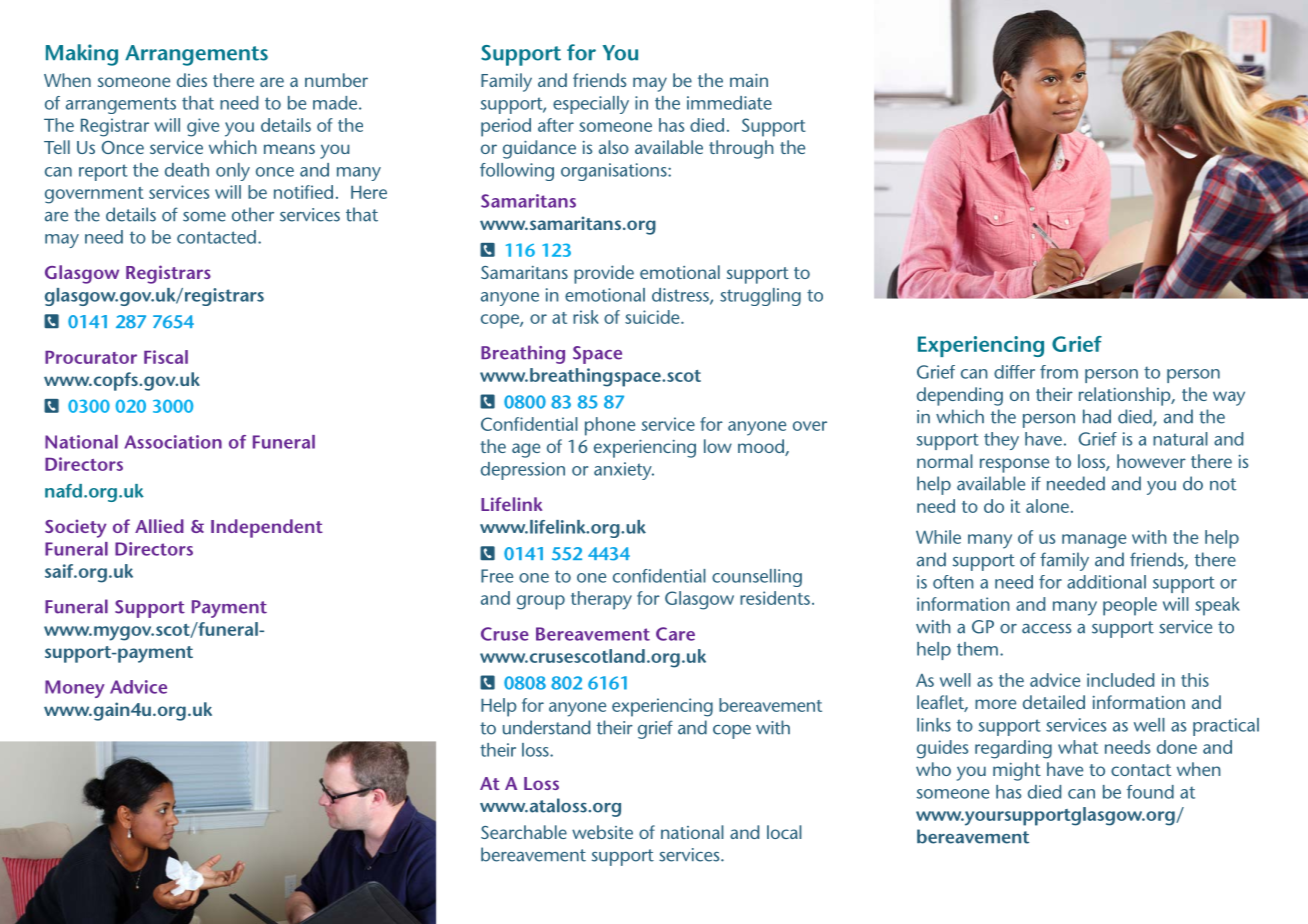 The width and height of the document is (1308, 924). What do you see at coordinates (1150, 792) in the document?
I see `found` at bounding box center [1150, 792].
